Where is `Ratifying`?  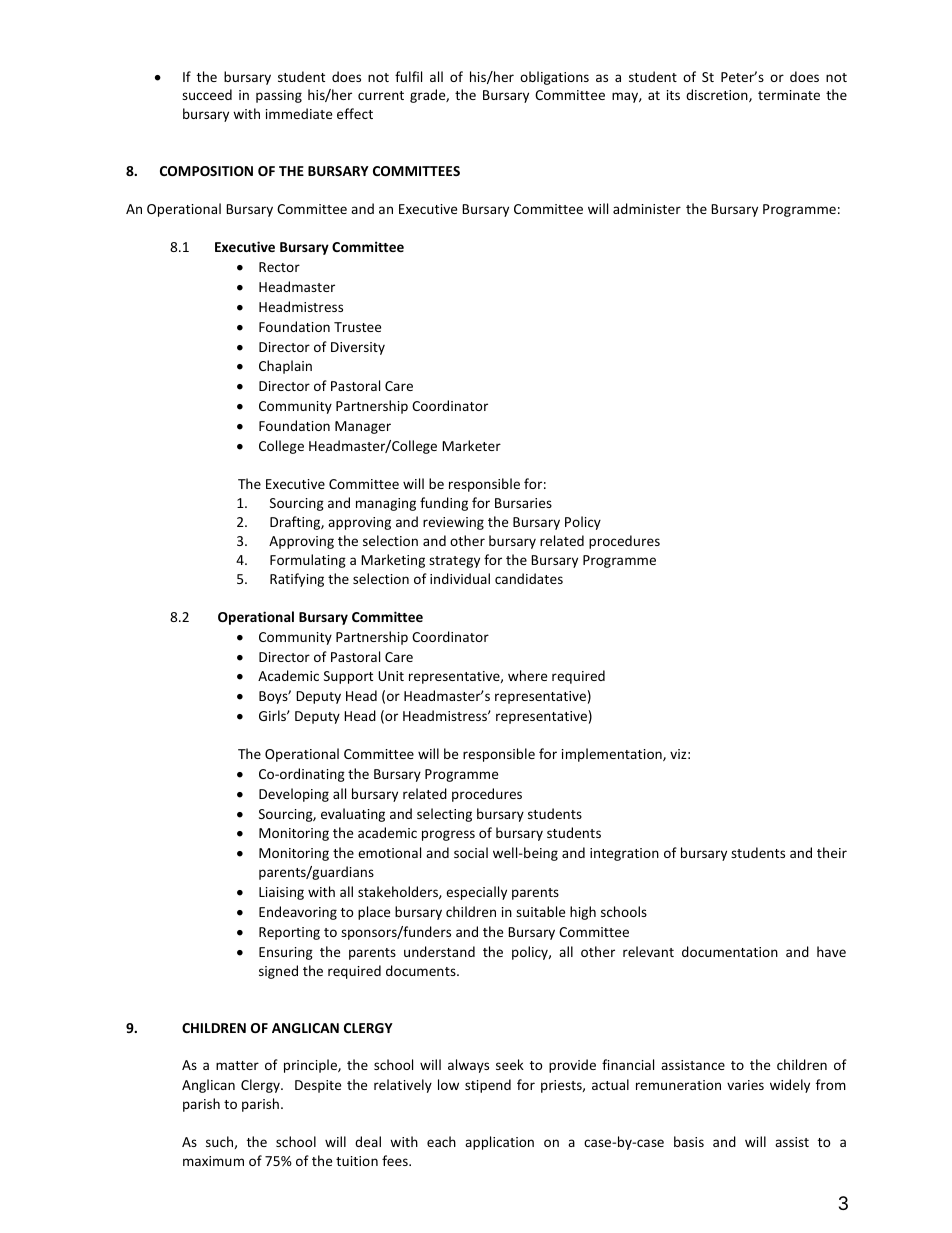 Ratifying is located at coordinates (297, 580).
